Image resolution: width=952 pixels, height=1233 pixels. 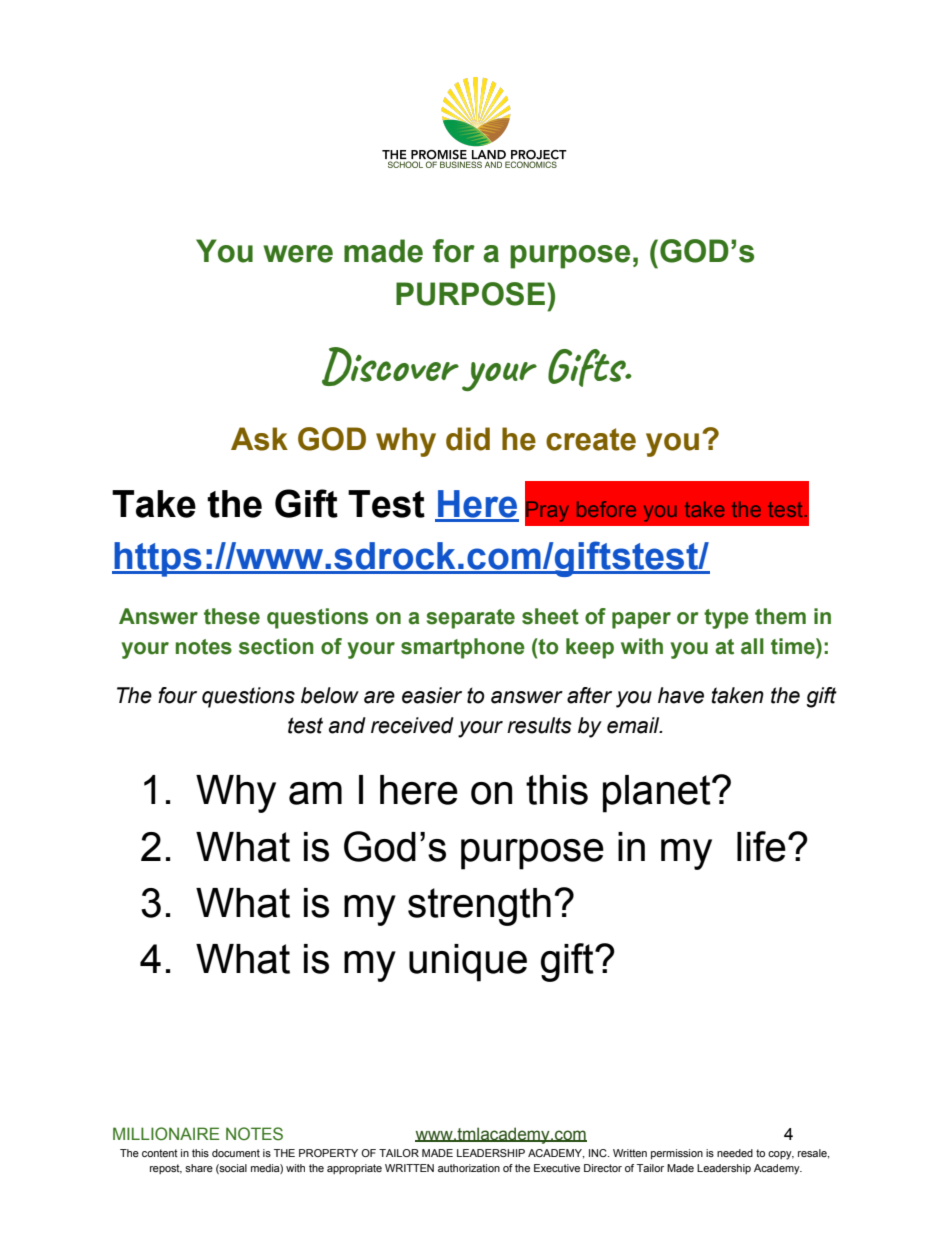 What do you see at coordinates (177, 695) in the screenshot?
I see `four` at bounding box center [177, 695].
